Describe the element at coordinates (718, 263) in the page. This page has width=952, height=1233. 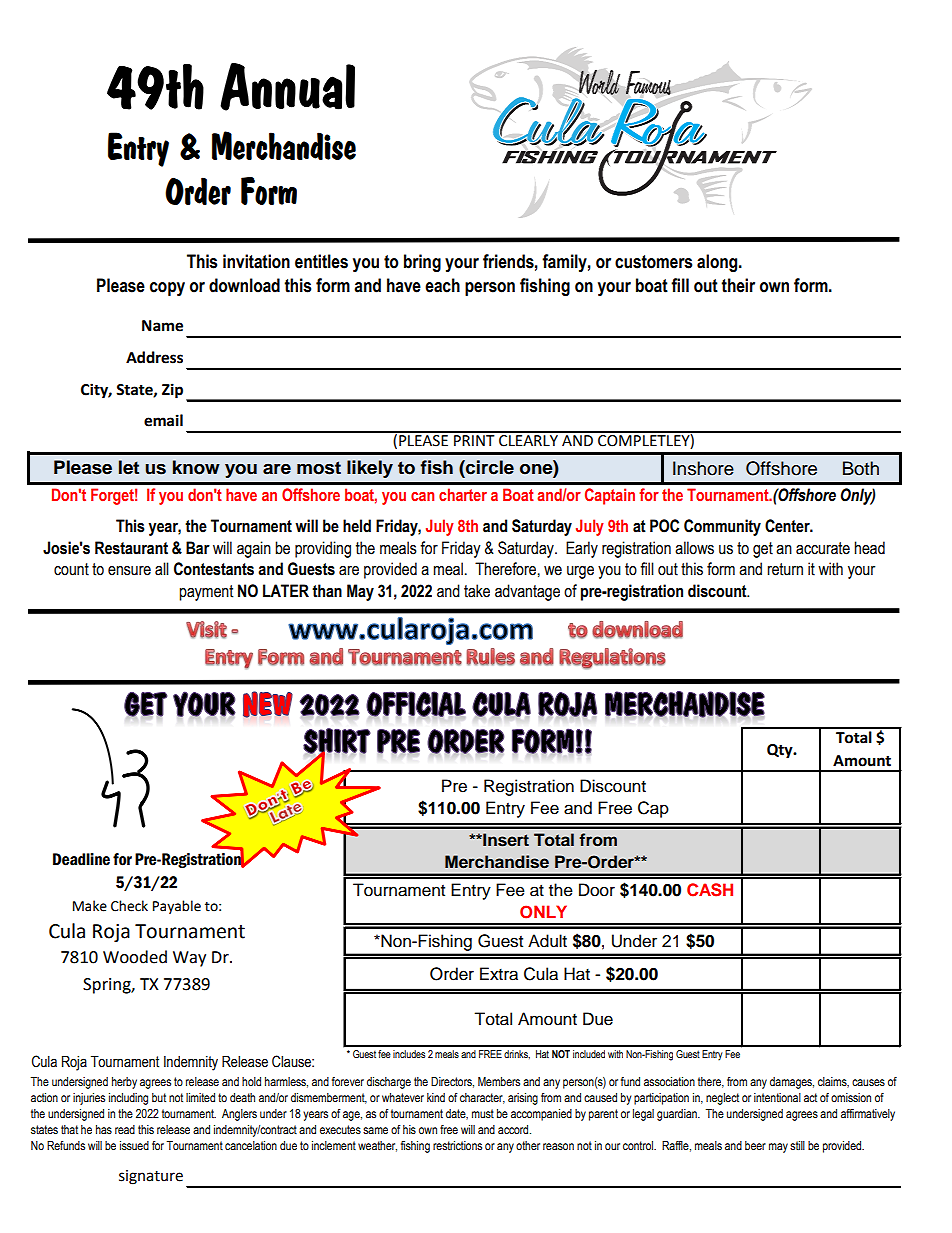
I see `along` at that location.
